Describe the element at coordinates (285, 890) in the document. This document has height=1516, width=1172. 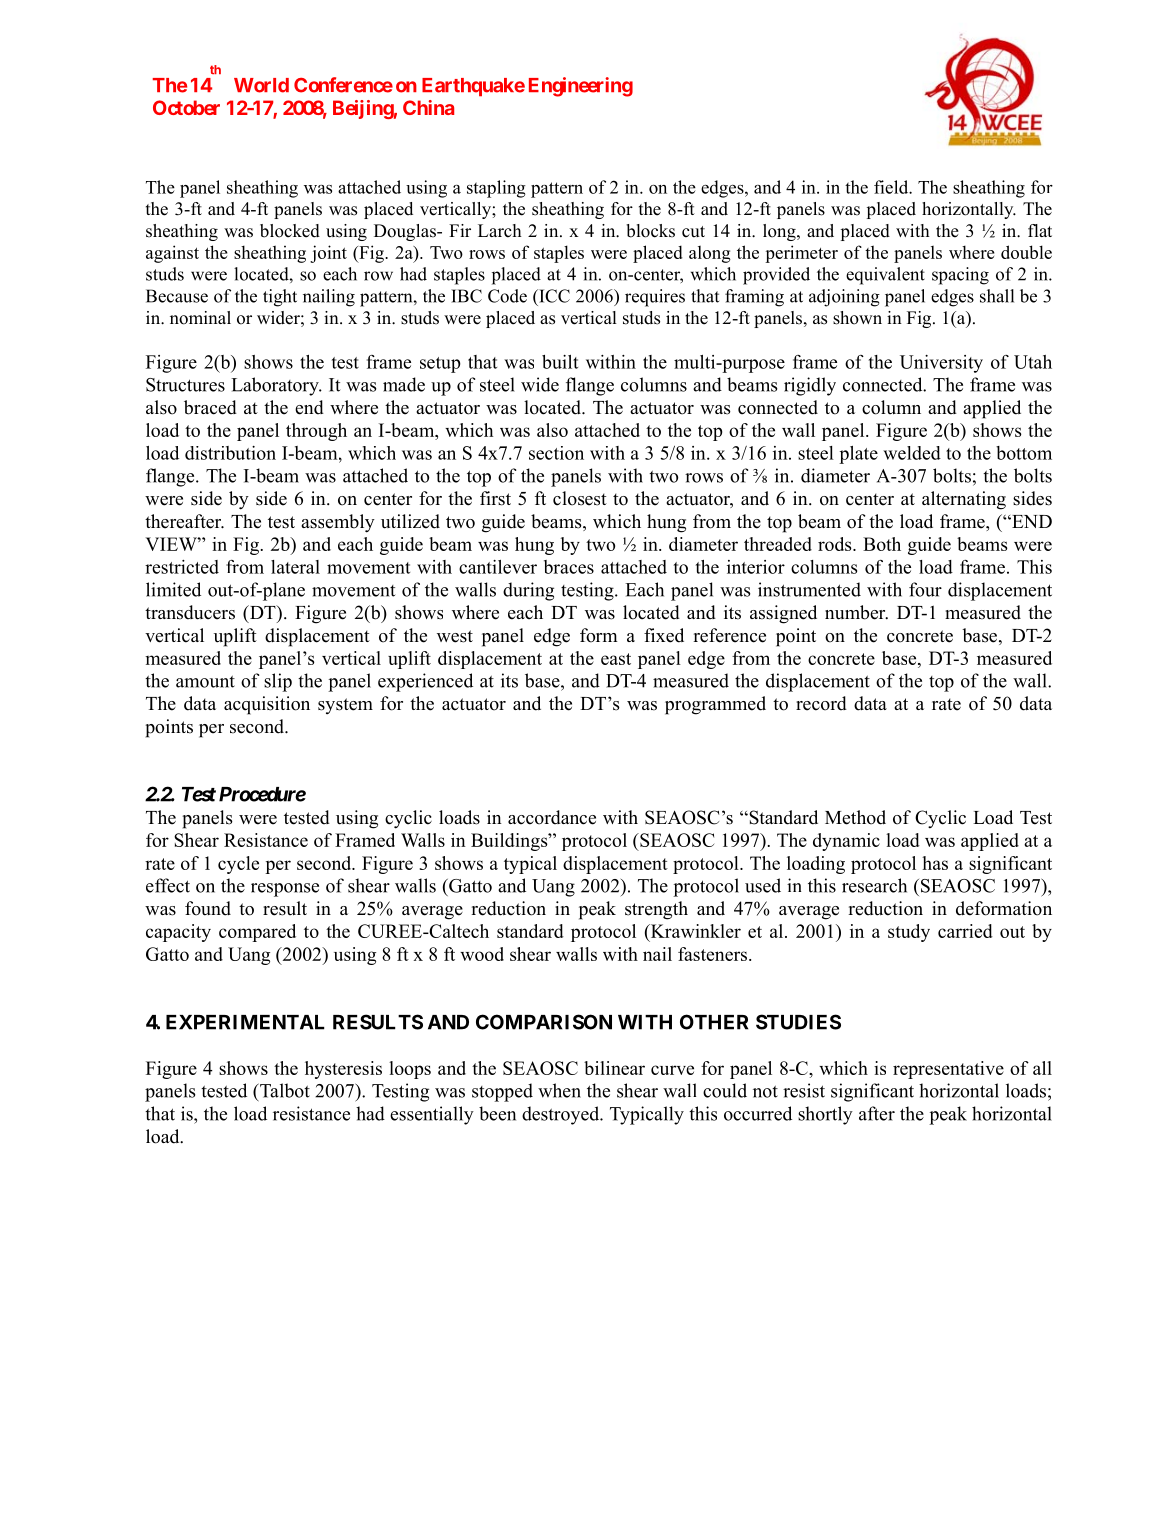
I see `response` at that location.
